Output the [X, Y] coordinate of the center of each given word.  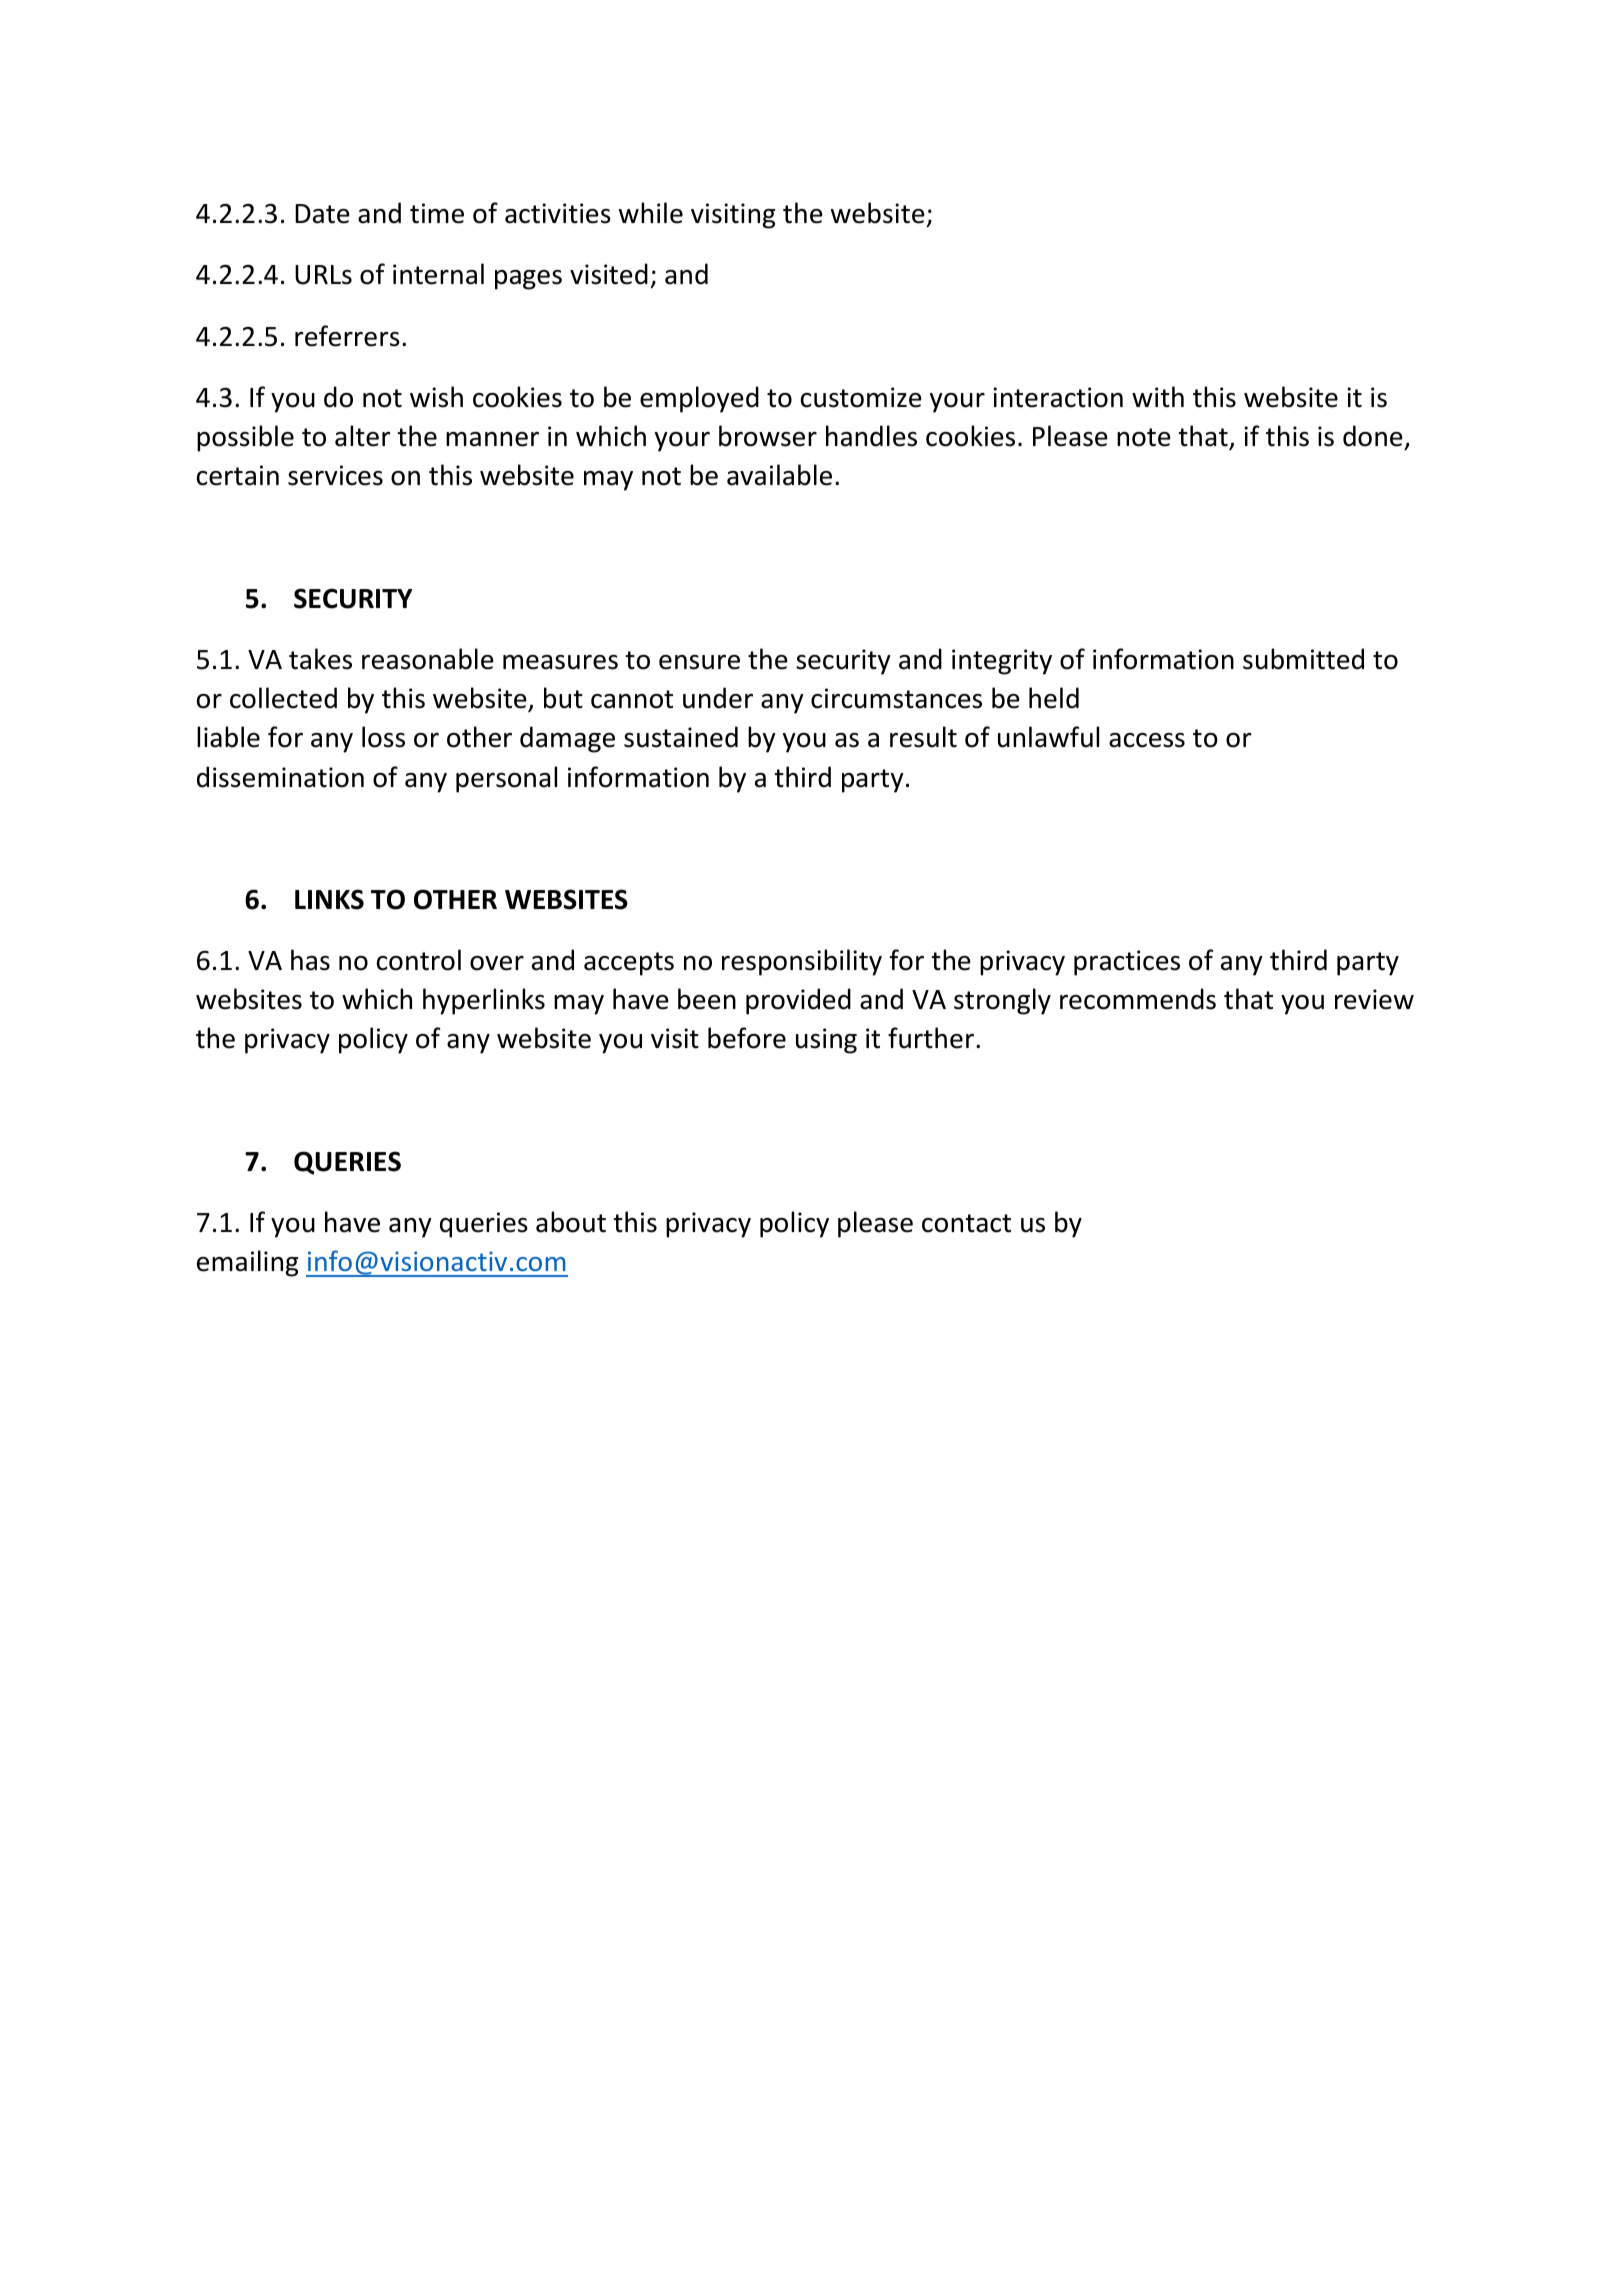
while [651, 213]
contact [966, 1223]
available [779, 475]
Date [322, 214]
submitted [1303, 659]
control [419, 960]
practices [1127, 963]
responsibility [802, 962]
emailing [247, 1263]
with [1158, 397]
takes [320, 659]
